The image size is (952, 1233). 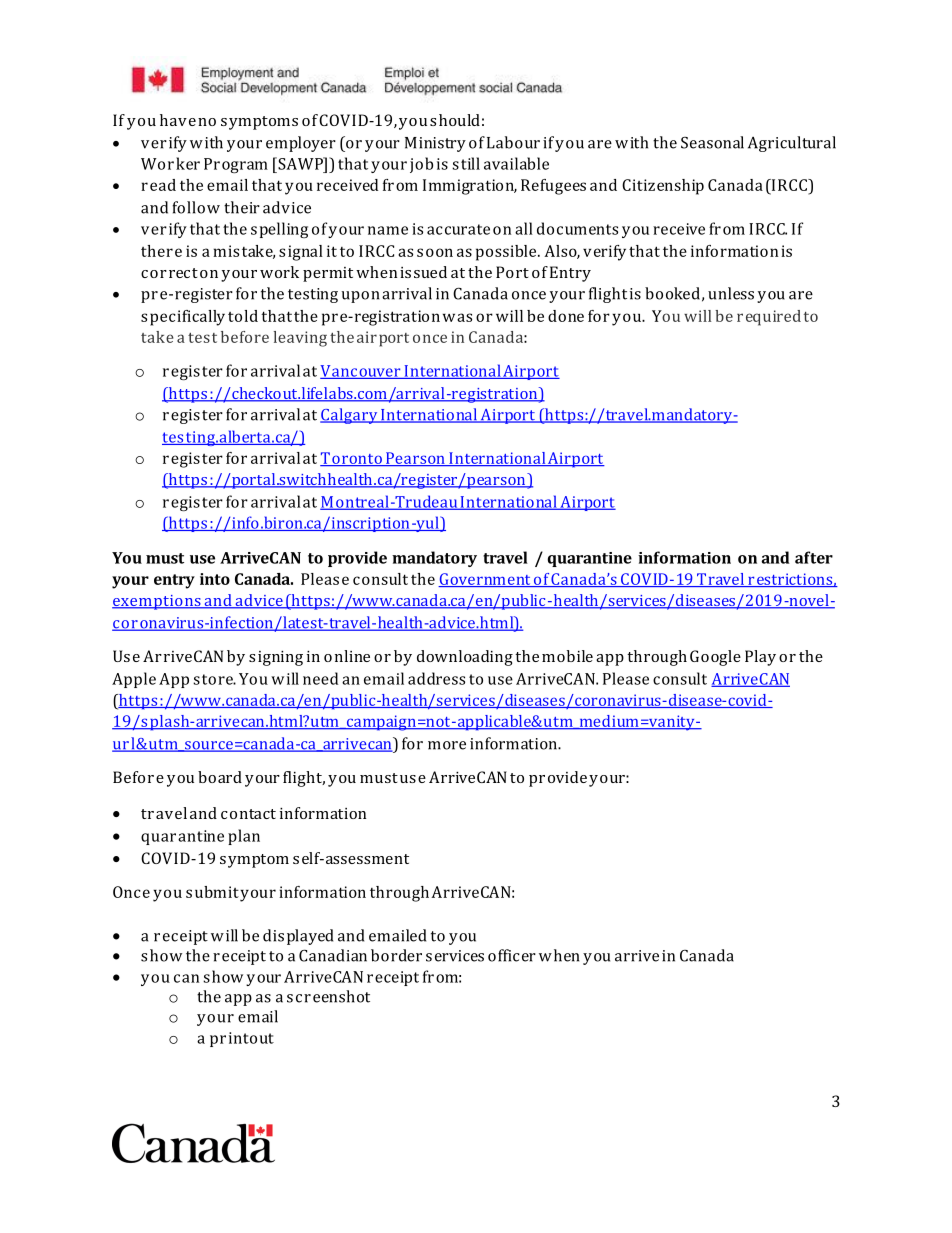 What do you see at coordinates (457, 317) in the screenshot?
I see `was` at bounding box center [457, 317].
